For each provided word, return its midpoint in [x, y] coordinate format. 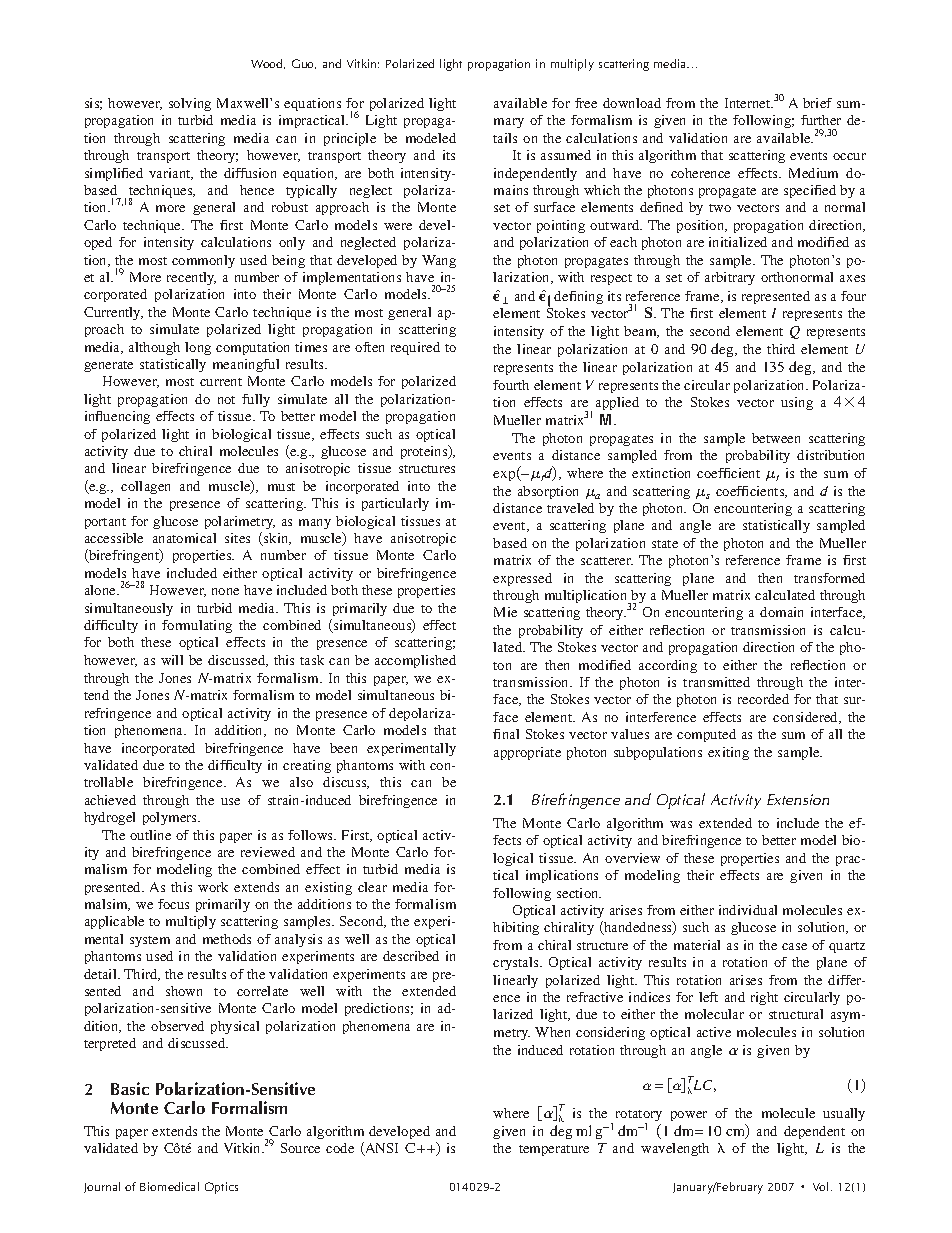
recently [191, 278]
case [794, 946]
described [411, 956]
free [586, 103]
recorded [763, 699]
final [506, 734]
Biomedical [169, 1186]
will [172, 660]
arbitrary [730, 278]
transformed [829, 578]
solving [190, 104]
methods [227, 939]
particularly [395, 504]
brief [817, 103]
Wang [439, 261]
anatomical [184, 538]
